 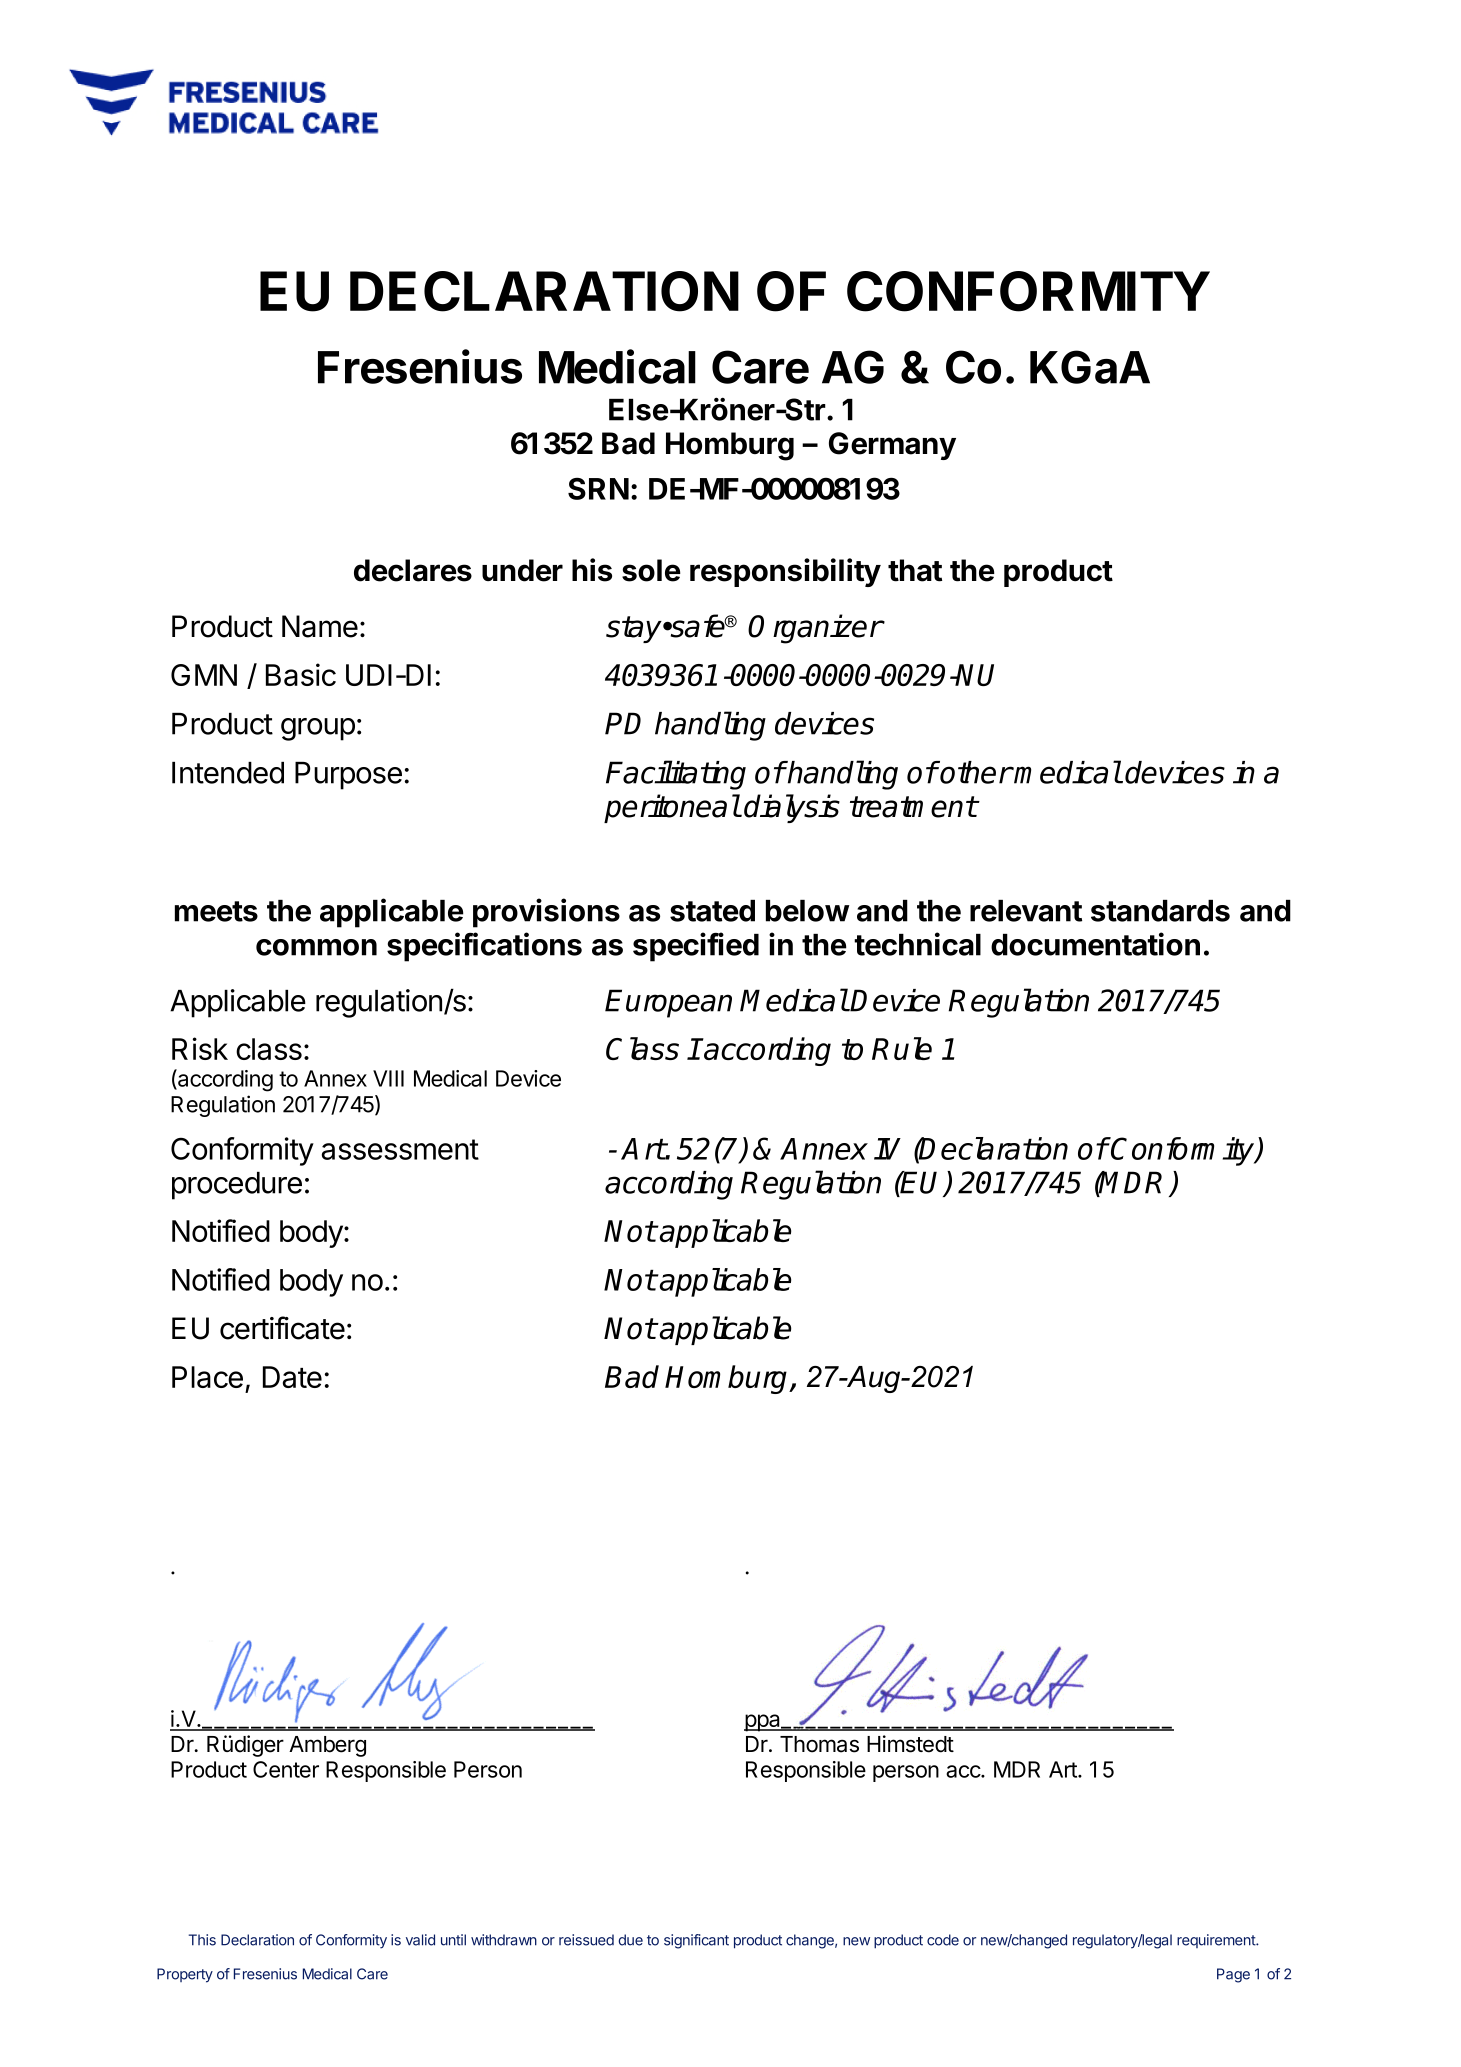 I want to click on declares, so click(x=413, y=570).
